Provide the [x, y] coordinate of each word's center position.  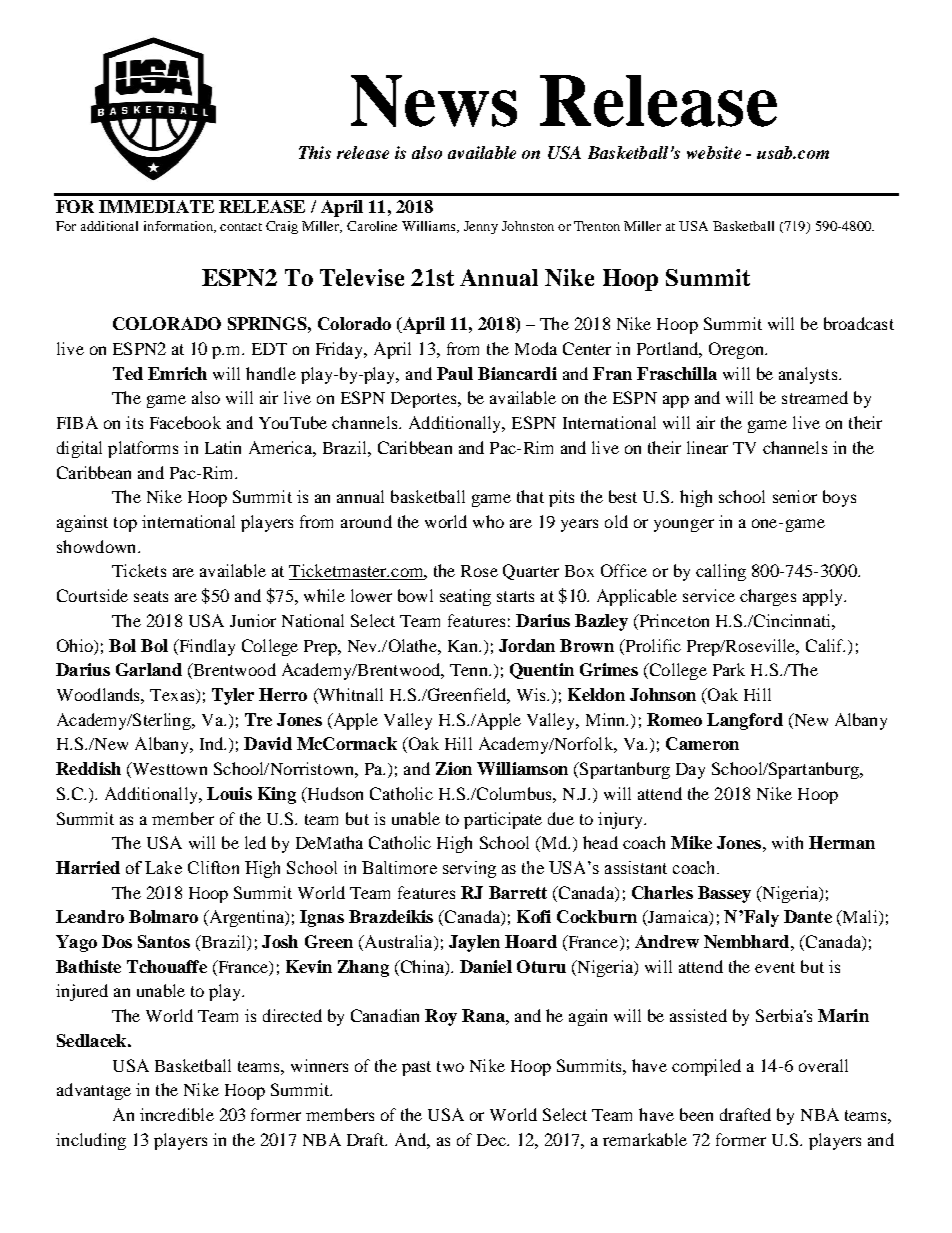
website [714, 152]
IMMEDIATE [156, 206]
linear [707, 447]
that [530, 496]
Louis [229, 793]
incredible [177, 1114]
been [696, 1114]
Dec [492, 1140]
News [434, 101]
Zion [454, 768]
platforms [143, 449]
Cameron [702, 743]
